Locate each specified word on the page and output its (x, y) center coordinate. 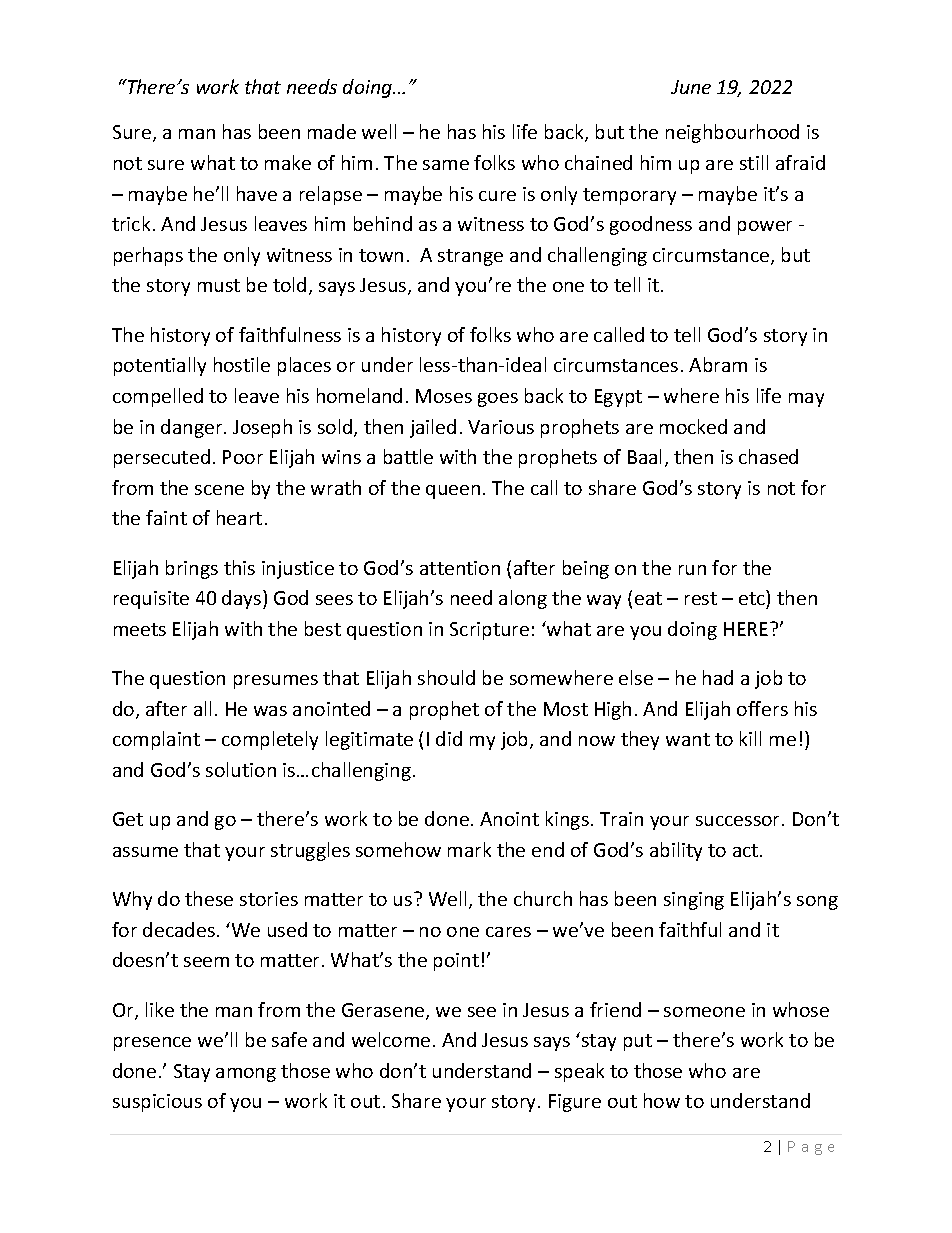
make (288, 162)
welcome (391, 1039)
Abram (718, 364)
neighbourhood (732, 133)
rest (701, 598)
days (243, 599)
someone (704, 1012)
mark (469, 849)
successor (739, 821)
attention (460, 568)
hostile (242, 364)
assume (145, 852)
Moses (444, 396)
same (446, 165)
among (246, 1075)
